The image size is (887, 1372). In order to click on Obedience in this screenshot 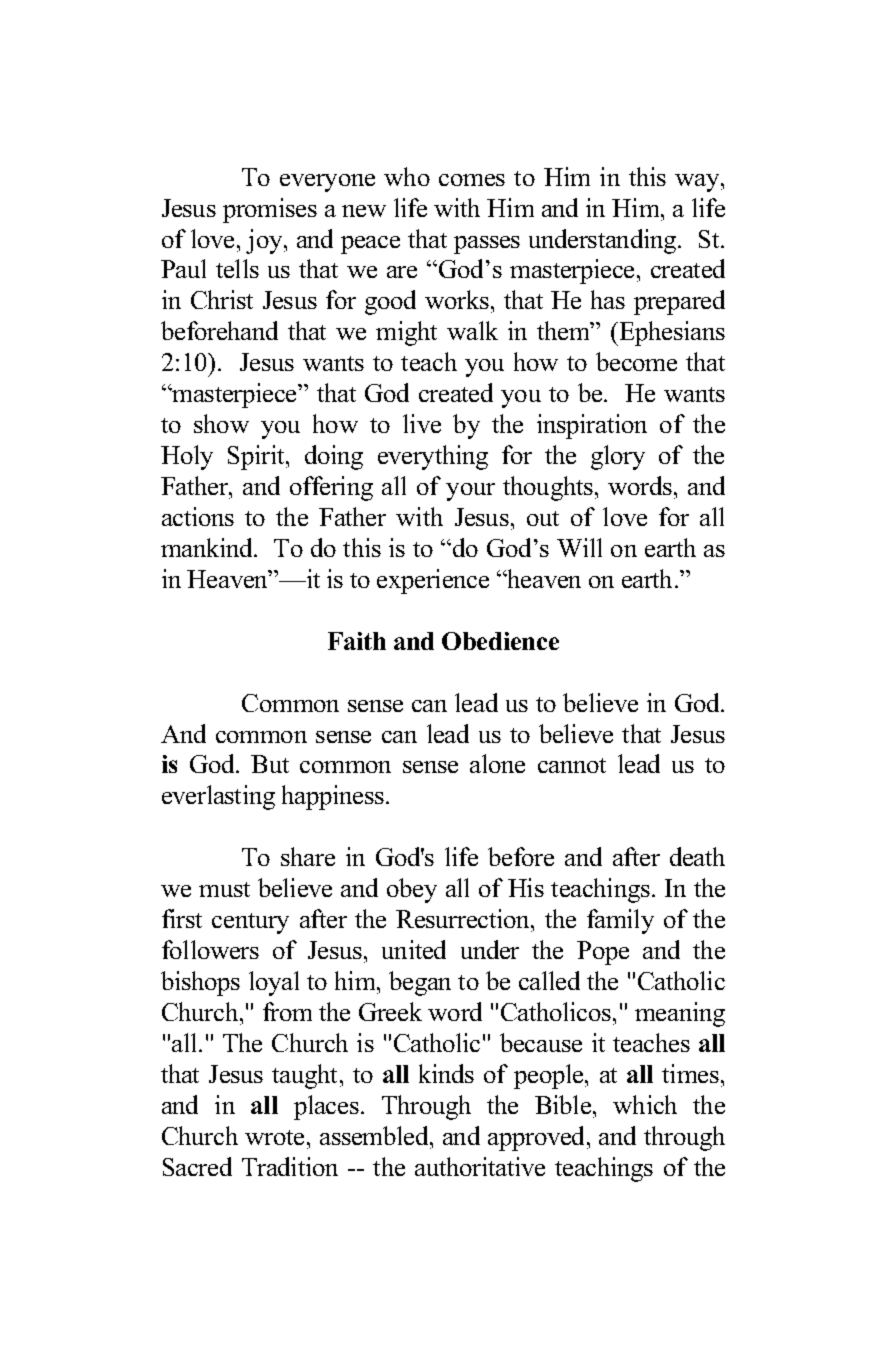, I will do `click(500, 641)`.
